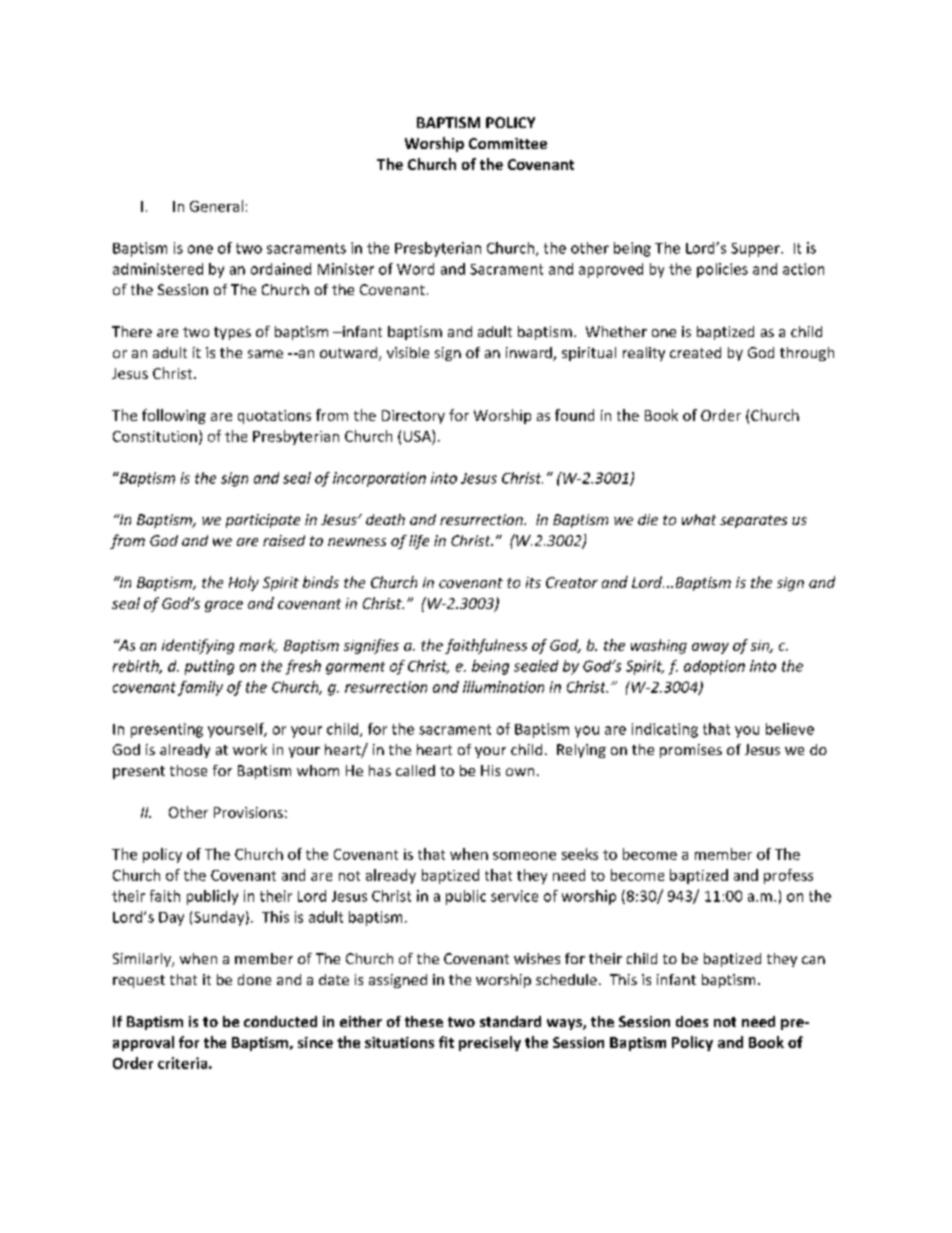 The image size is (952, 1233). I want to click on Committee, so click(508, 143).
